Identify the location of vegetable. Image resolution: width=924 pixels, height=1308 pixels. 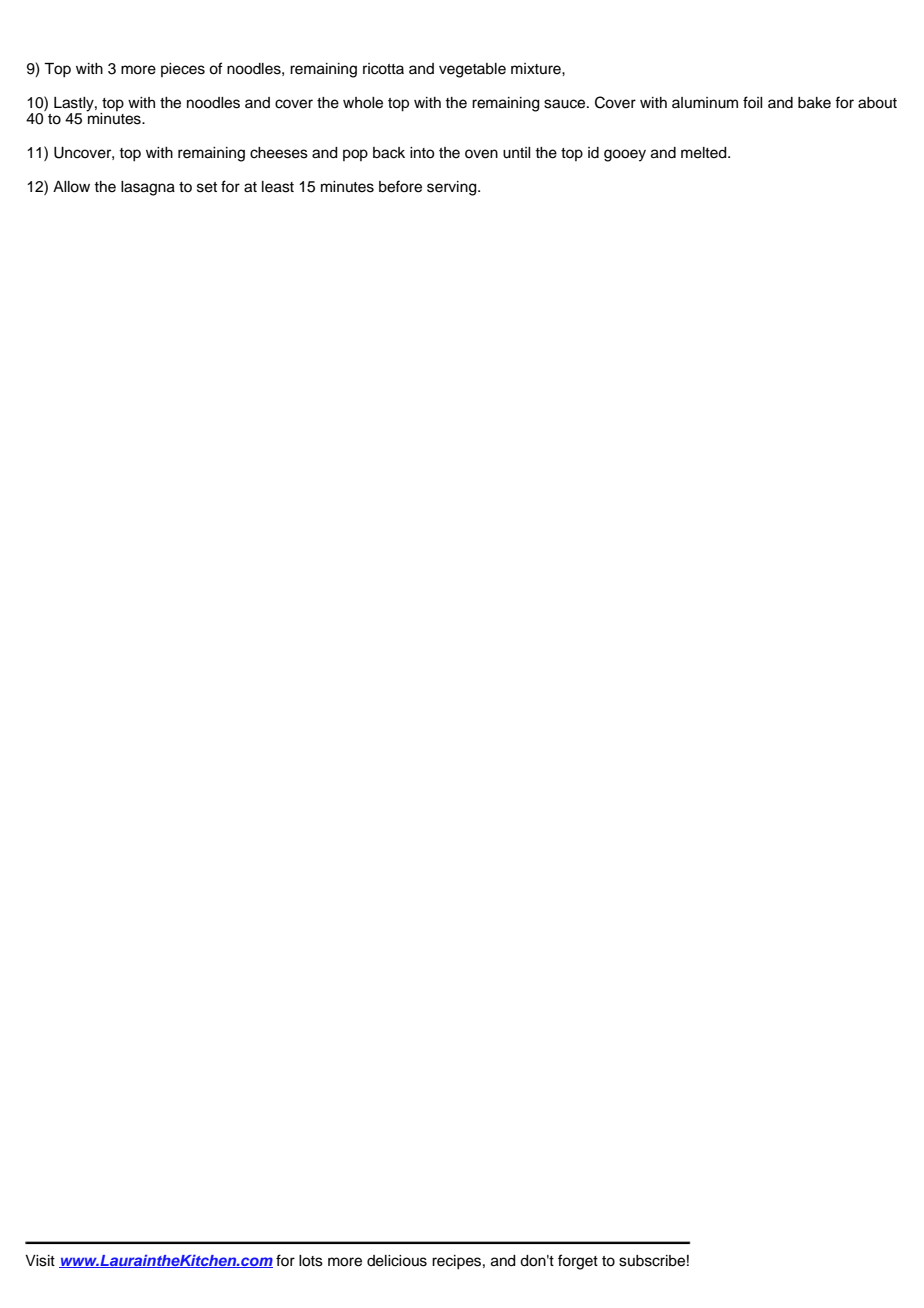
(472, 70).
